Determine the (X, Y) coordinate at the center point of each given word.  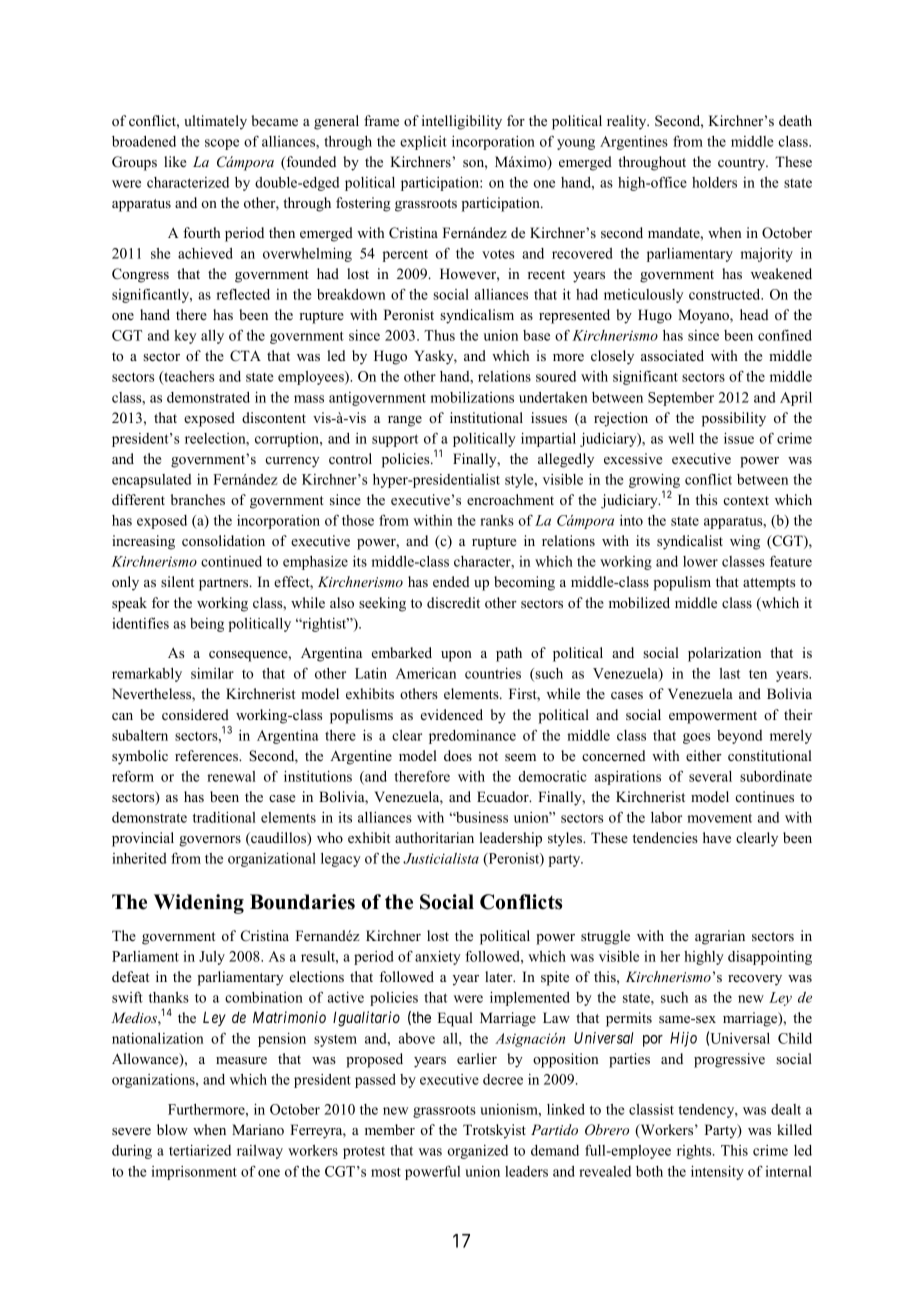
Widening (199, 904)
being (207, 625)
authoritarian (434, 837)
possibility (734, 419)
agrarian (720, 937)
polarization (724, 654)
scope (222, 144)
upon (456, 656)
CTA (245, 356)
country (743, 164)
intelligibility (462, 122)
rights (695, 1152)
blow (172, 1129)
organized (478, 1152)
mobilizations (472, 397)
